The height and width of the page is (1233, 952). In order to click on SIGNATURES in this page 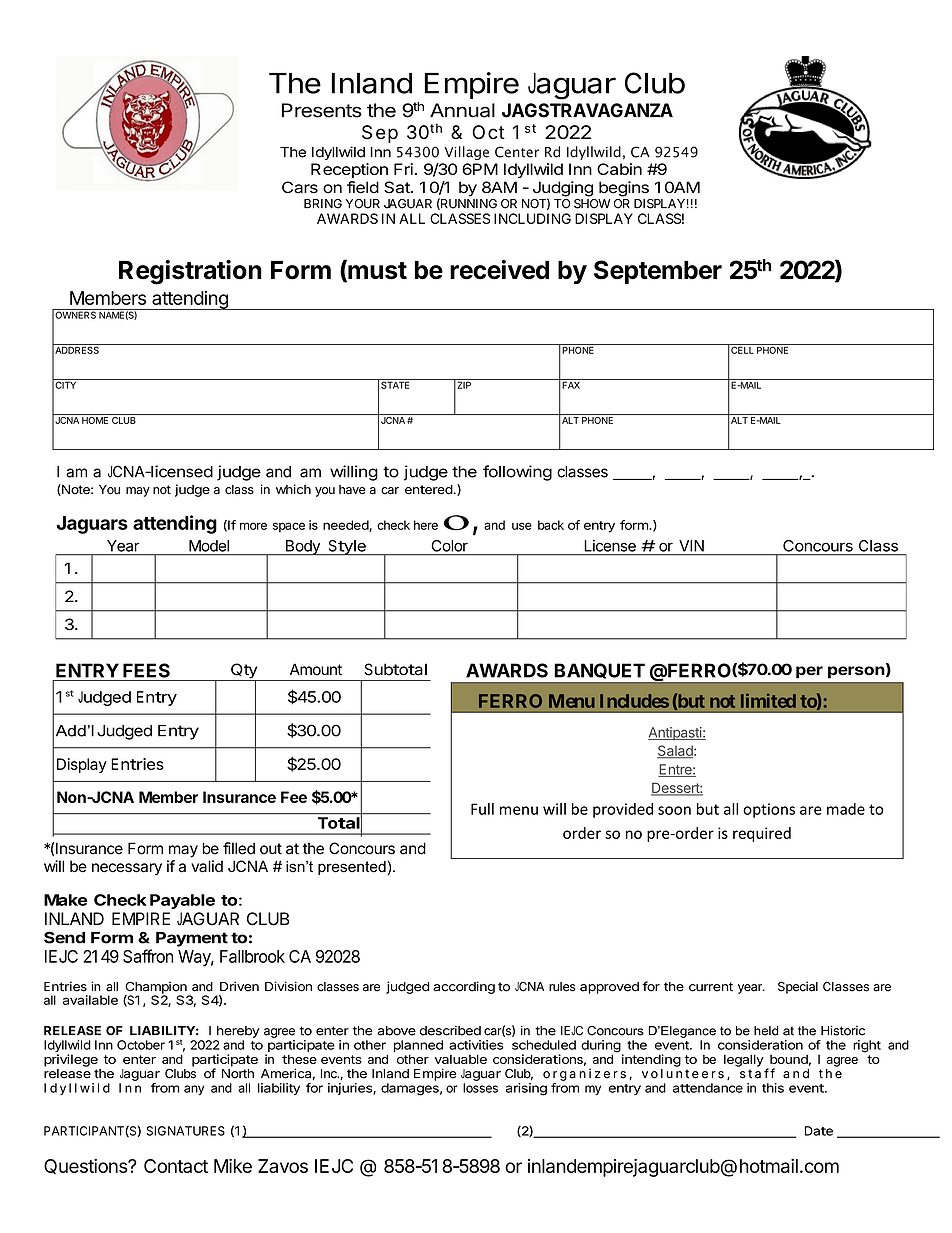, I will do `click(185, 1131)`.
